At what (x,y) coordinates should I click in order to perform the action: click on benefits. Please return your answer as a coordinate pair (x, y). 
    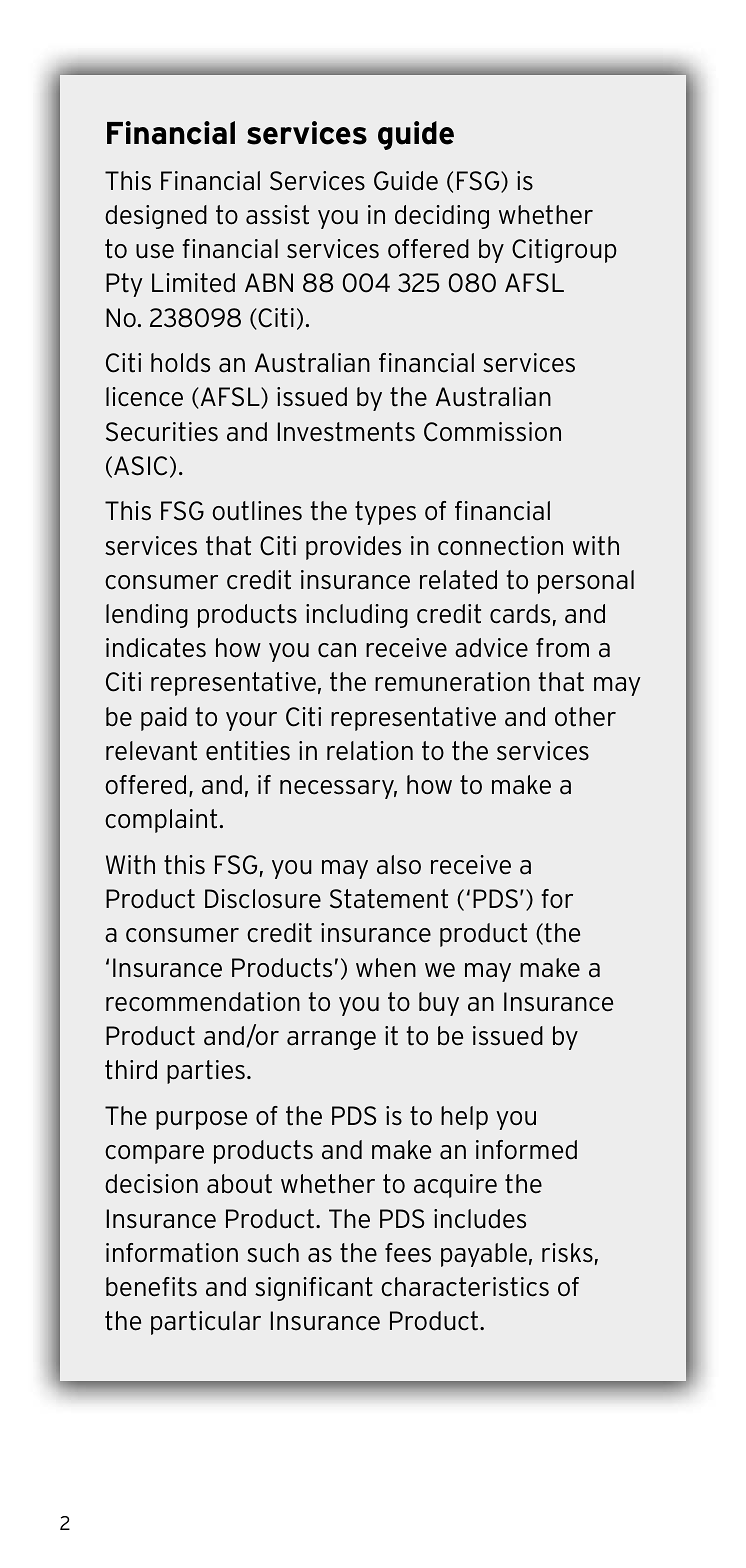
    Looking at the image, I should click on (151, 1287).
